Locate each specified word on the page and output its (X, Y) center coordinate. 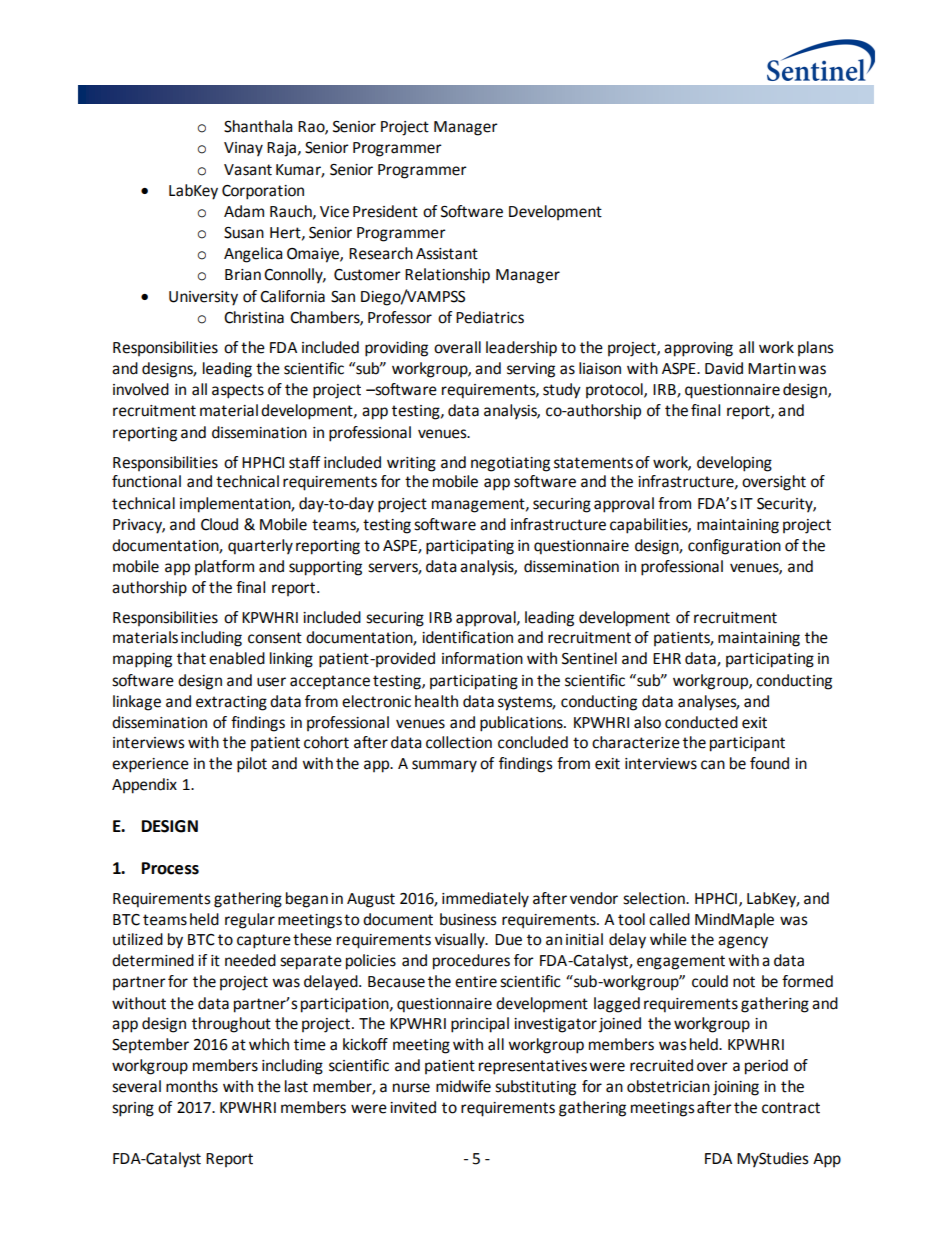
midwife (463, 1086)
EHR (667, 658)
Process (170, 868)
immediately (485, 900)
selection (655, 898)
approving (698, 349)
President (385, 211)
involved (141, 389)
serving (531, 370)
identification (467, 637)
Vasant (248, 170)
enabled (237, 658)
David (724, 368)
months (192, 1086)
